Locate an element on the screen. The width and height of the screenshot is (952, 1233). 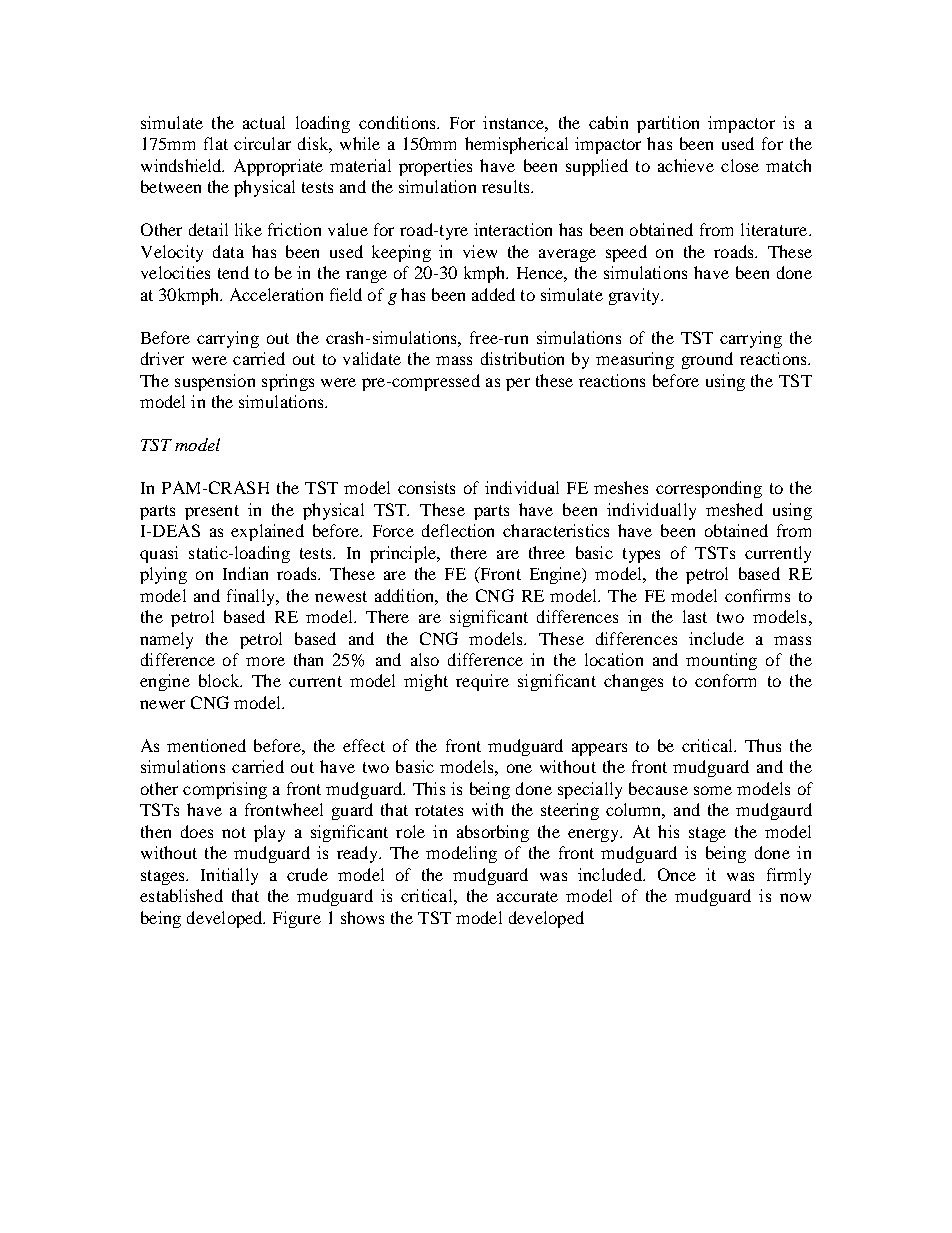
hemispherical is located at coordinates (516, 145).
